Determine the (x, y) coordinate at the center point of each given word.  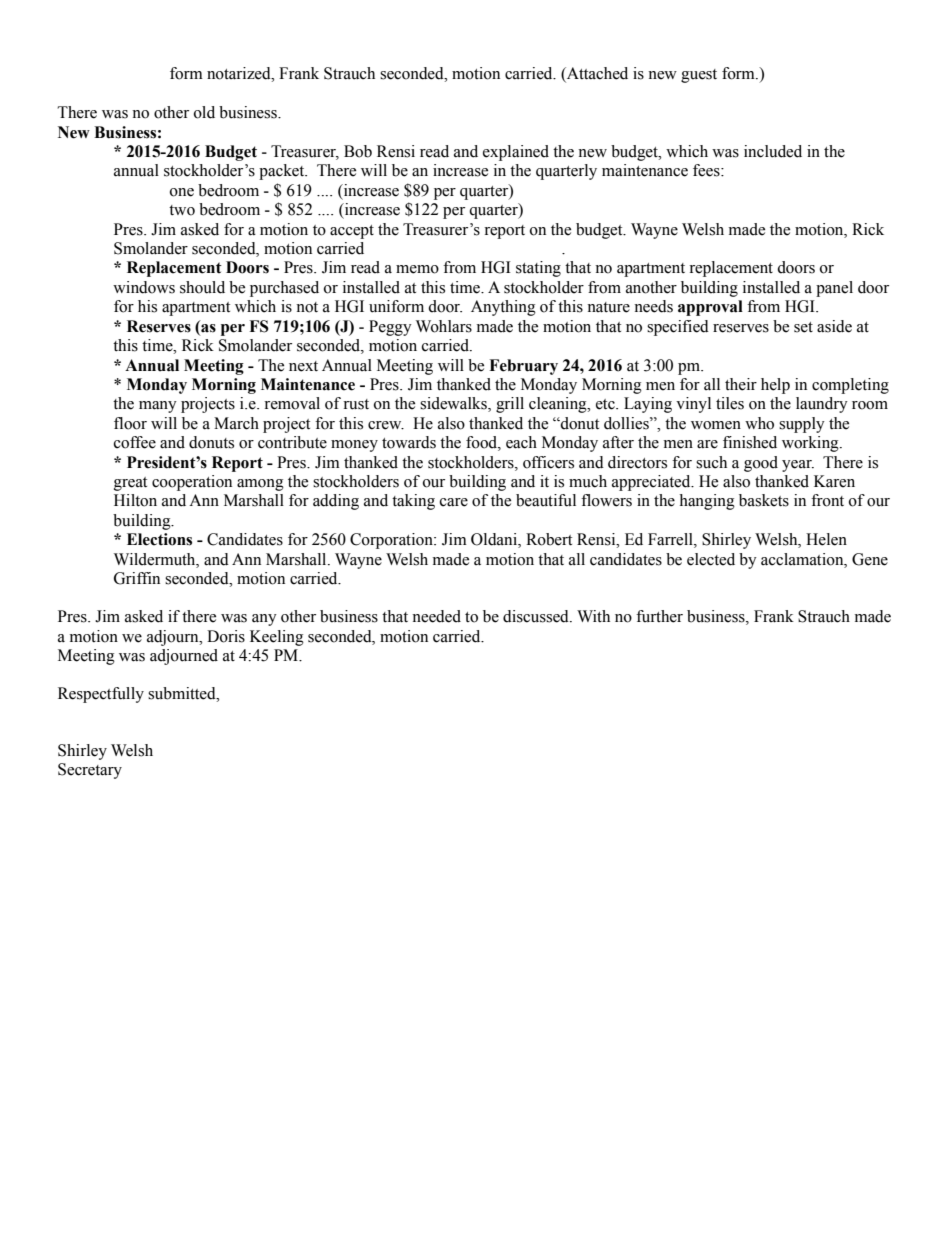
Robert (549, 539)
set (803, 327)
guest (699, 76)
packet (283, 172)
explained (516, 153)
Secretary (90, 771)
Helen (826, 539)
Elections (159, 539)
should (202, 287)
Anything (503, 308)
